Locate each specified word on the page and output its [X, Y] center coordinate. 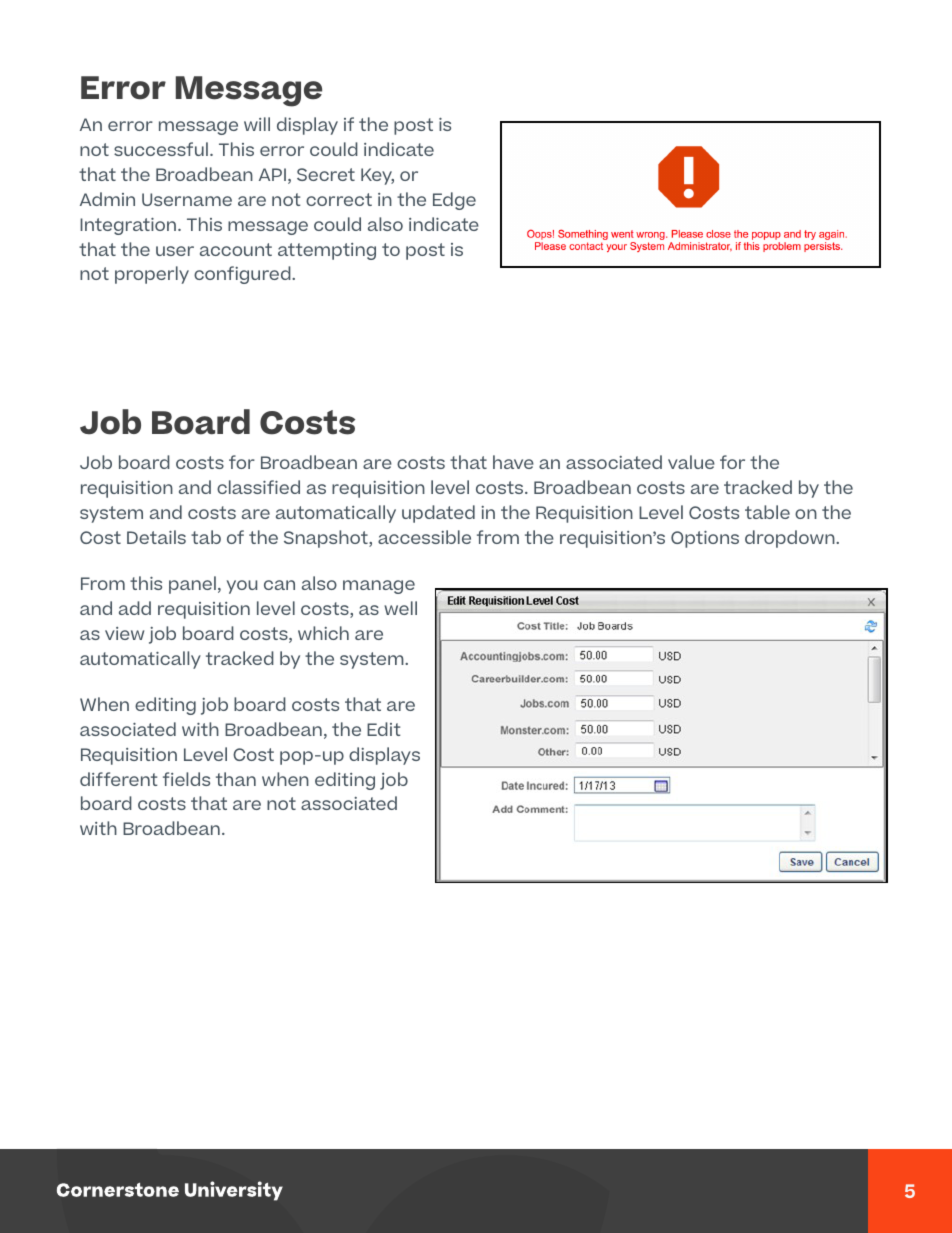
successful [161, 149]
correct [339, 199]
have [513, 462]
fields [186, 779]
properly [152, 275]
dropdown [791, 539]
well [400, 608]
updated [438, 514]
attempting [327, 251]
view [124, 633]
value [691, 462]
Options [705, 539]
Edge [454, 201]
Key [377, 176]
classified [258, 487]
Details [156, 537]
